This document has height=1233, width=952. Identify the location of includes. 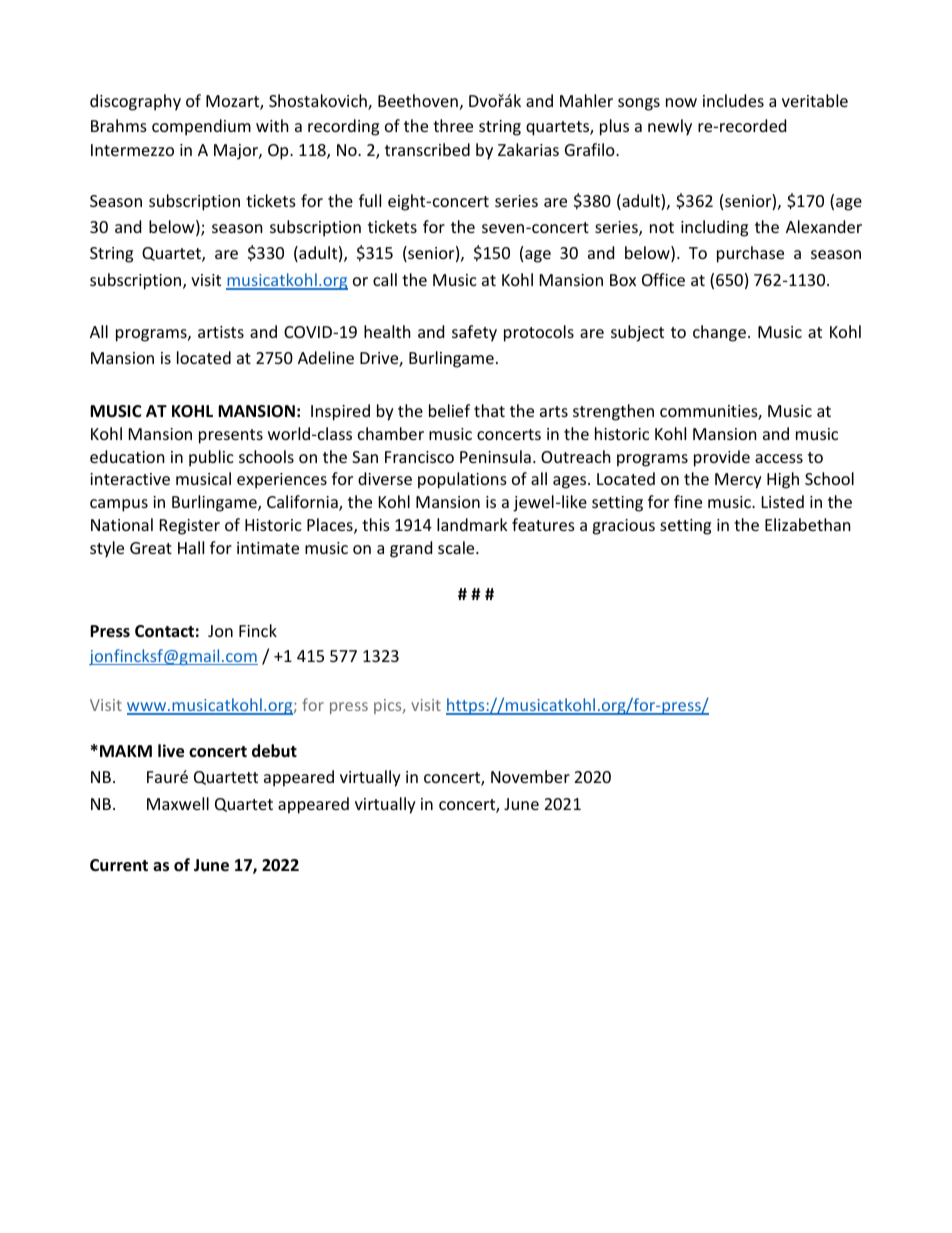
(733, 100).
